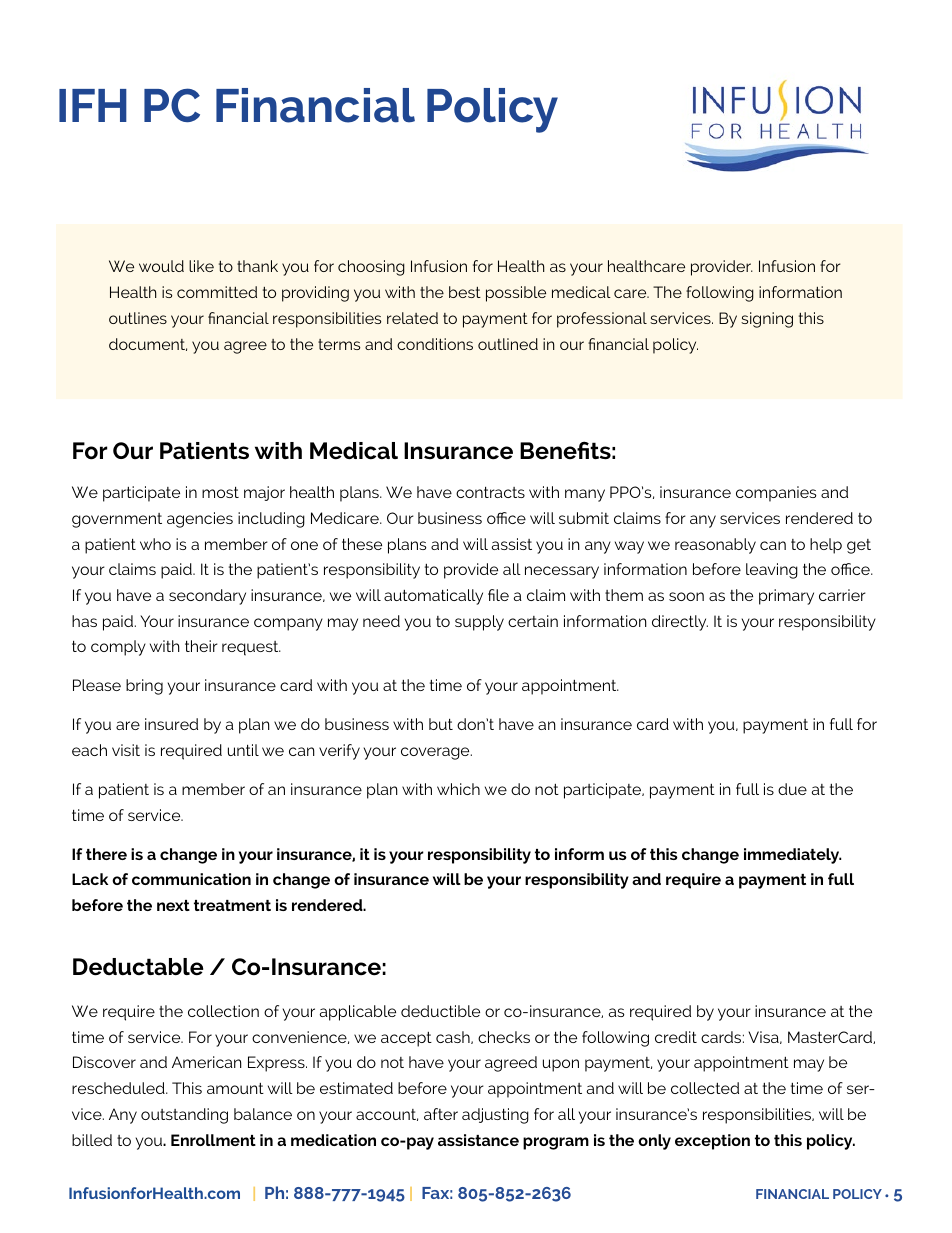 The image size is (952, 1233). What do you see at coordinates (712, 1142) in the image?
I see `exception` at bounding box center [712, 1142].
